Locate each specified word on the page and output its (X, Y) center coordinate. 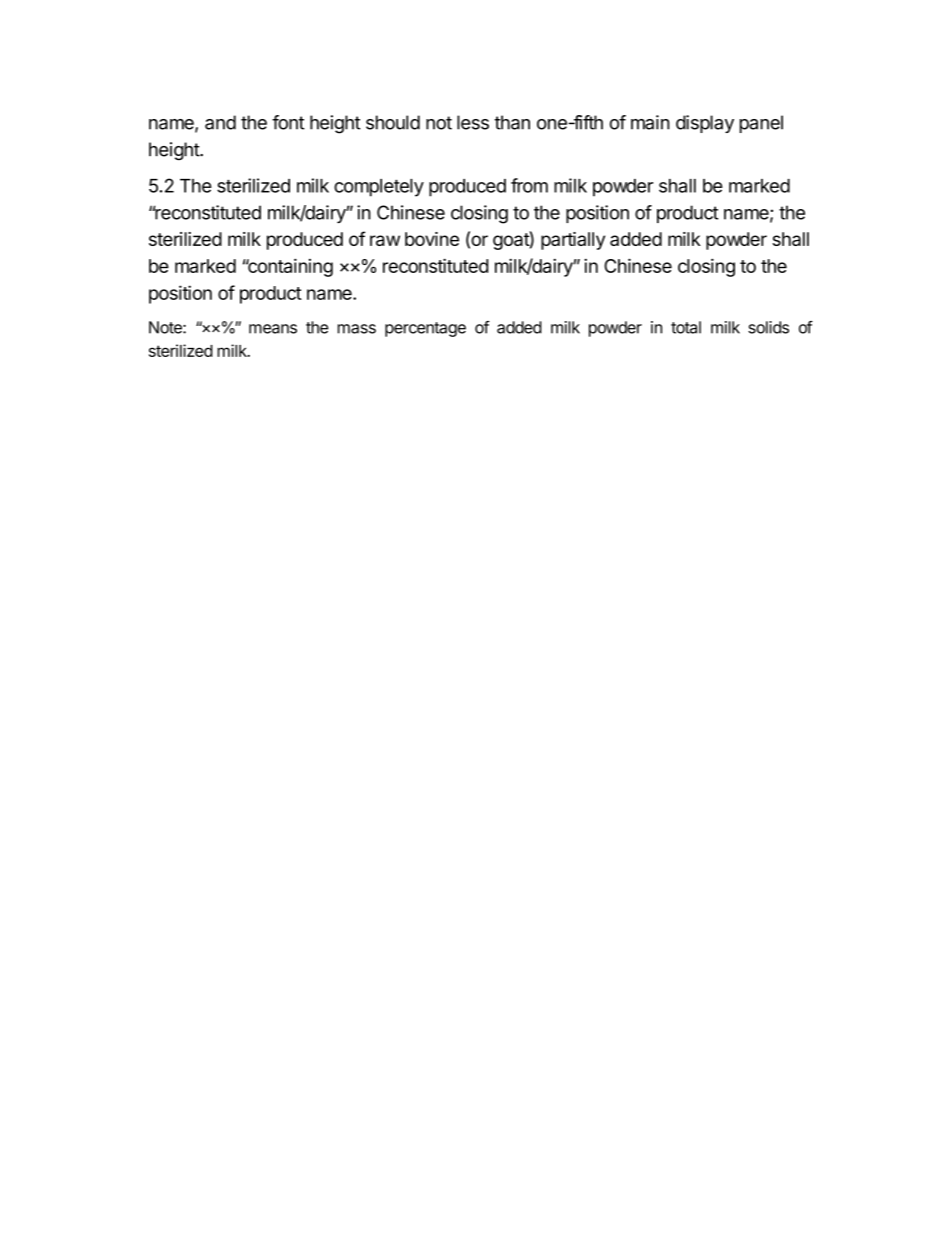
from (529, 185)
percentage (425, 329)
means (273, 329)
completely (379, 188)
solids (768, 327)
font (288, 122)
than (512, 122)
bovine (432, 239)
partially (573, 241)
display (705, 124)
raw (385, 240)
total (686, 327)
